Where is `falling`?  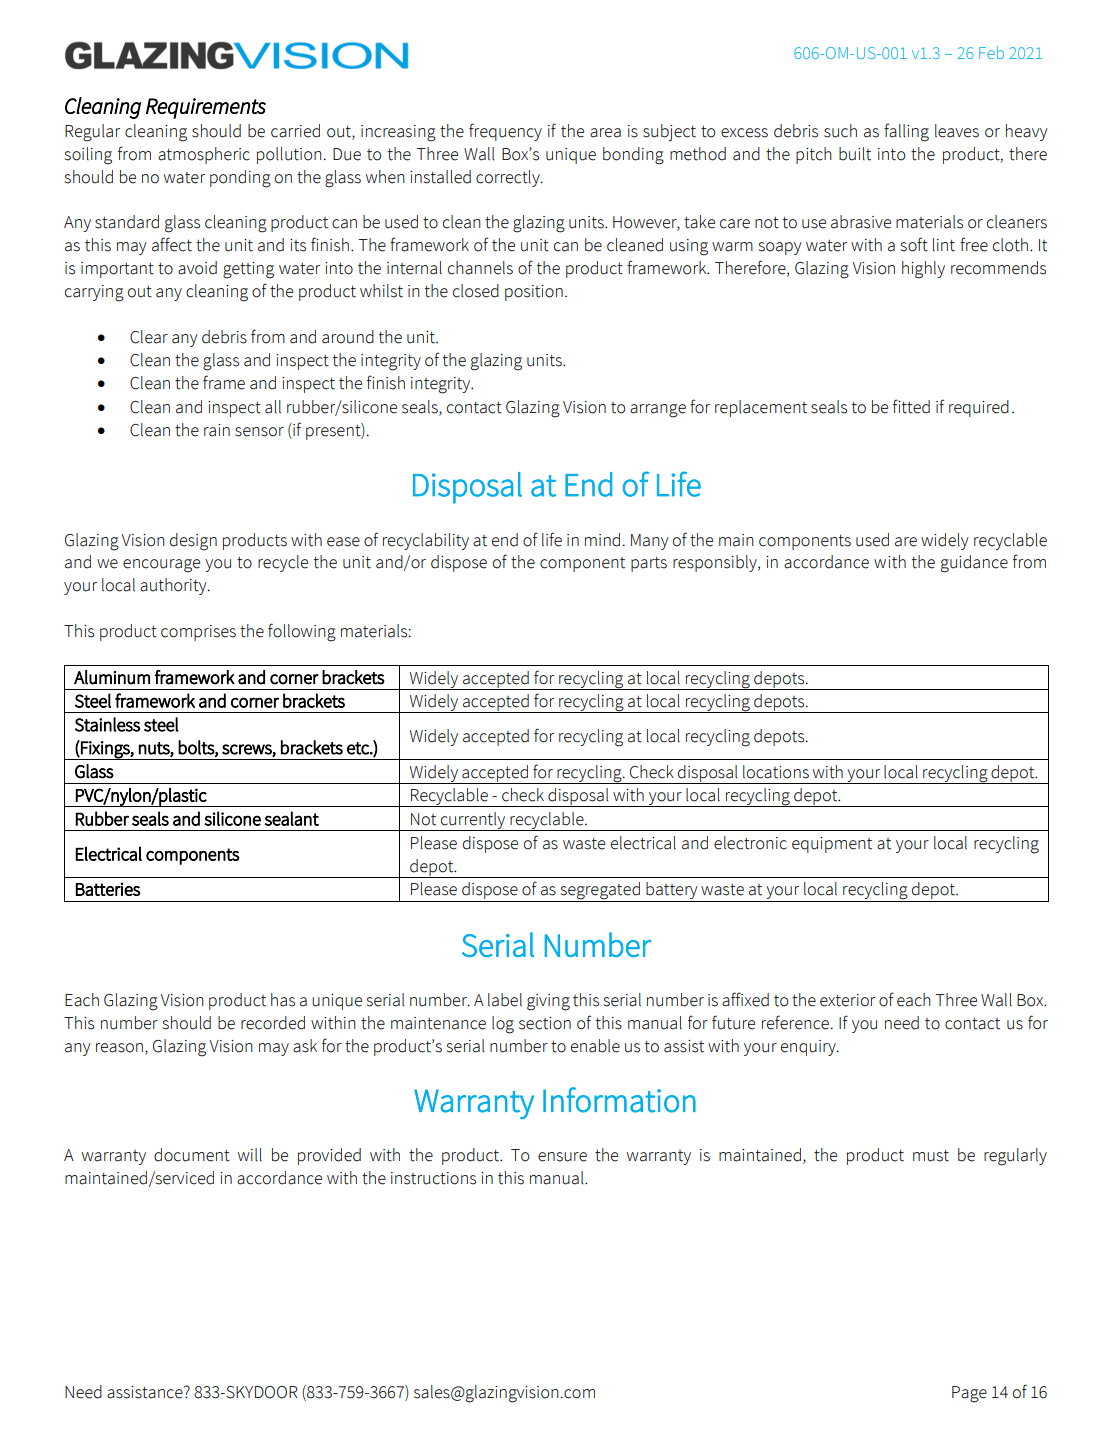 falling is located at coordinates (906, 132).
